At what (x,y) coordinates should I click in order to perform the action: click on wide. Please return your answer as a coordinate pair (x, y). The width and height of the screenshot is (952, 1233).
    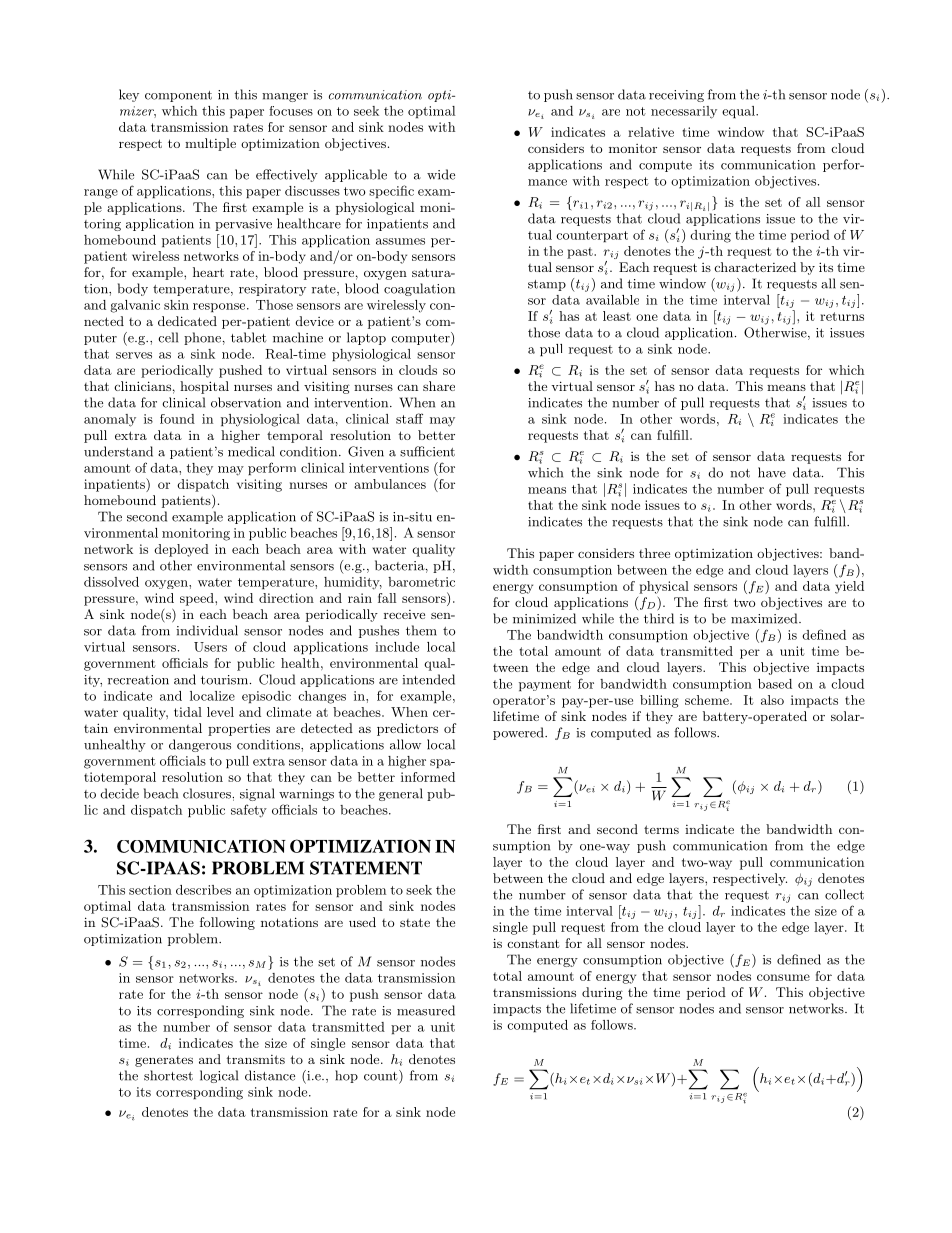
    Looking at the image, I should click on (441, 174).
